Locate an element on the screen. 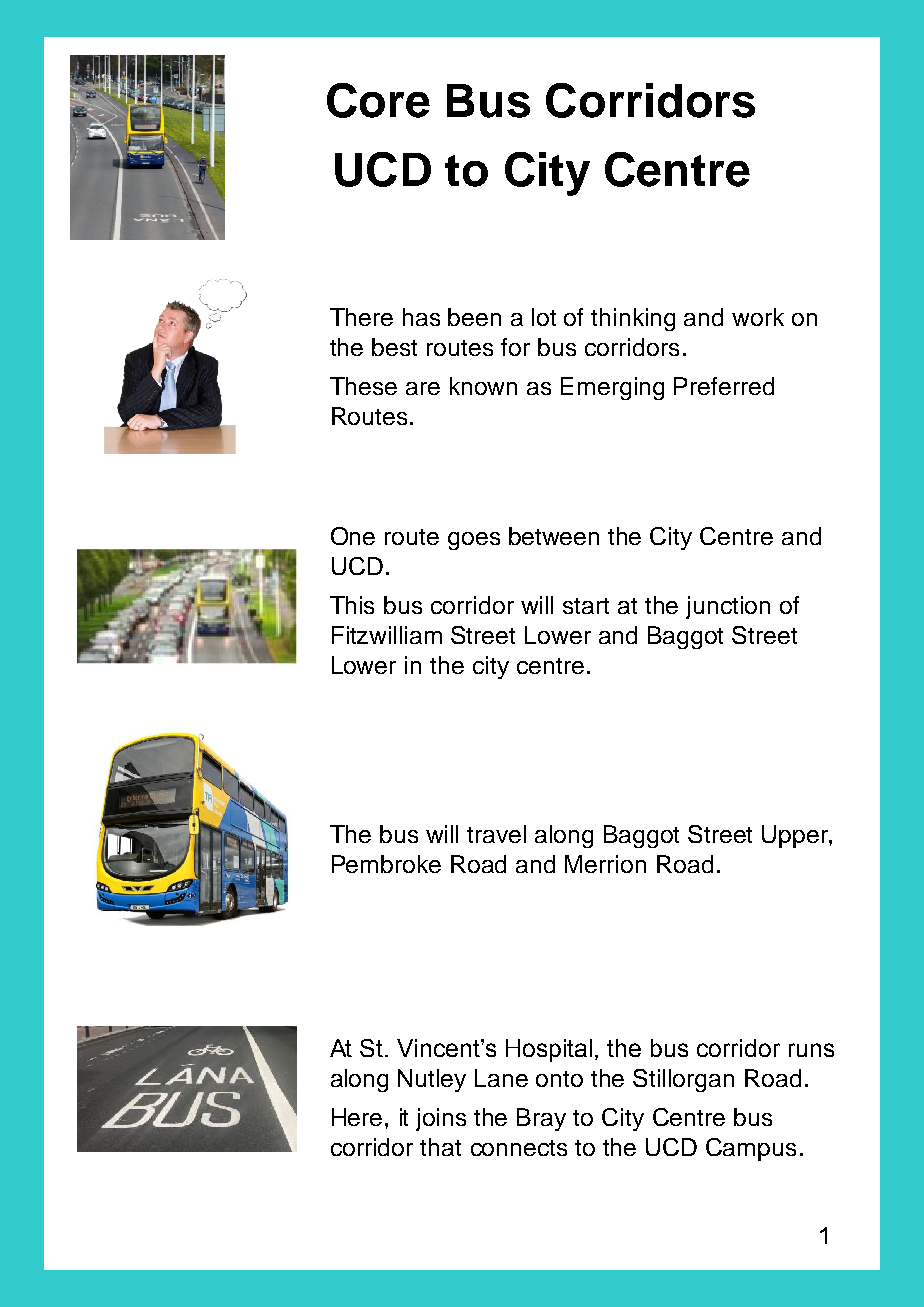  joins is located at coordinates (441, 1119).
